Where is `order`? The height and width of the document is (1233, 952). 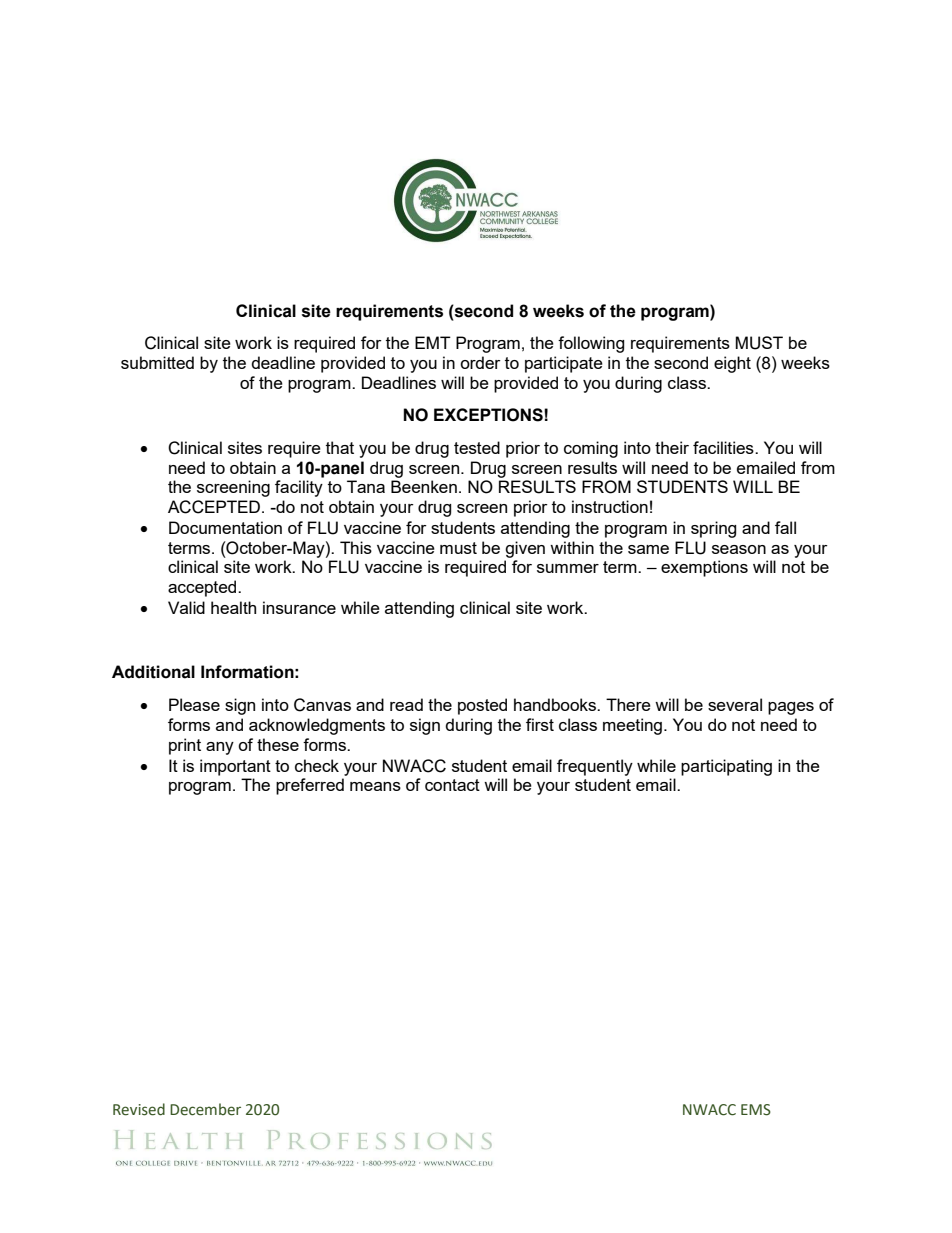
order is located at coordinates (480, 362).
